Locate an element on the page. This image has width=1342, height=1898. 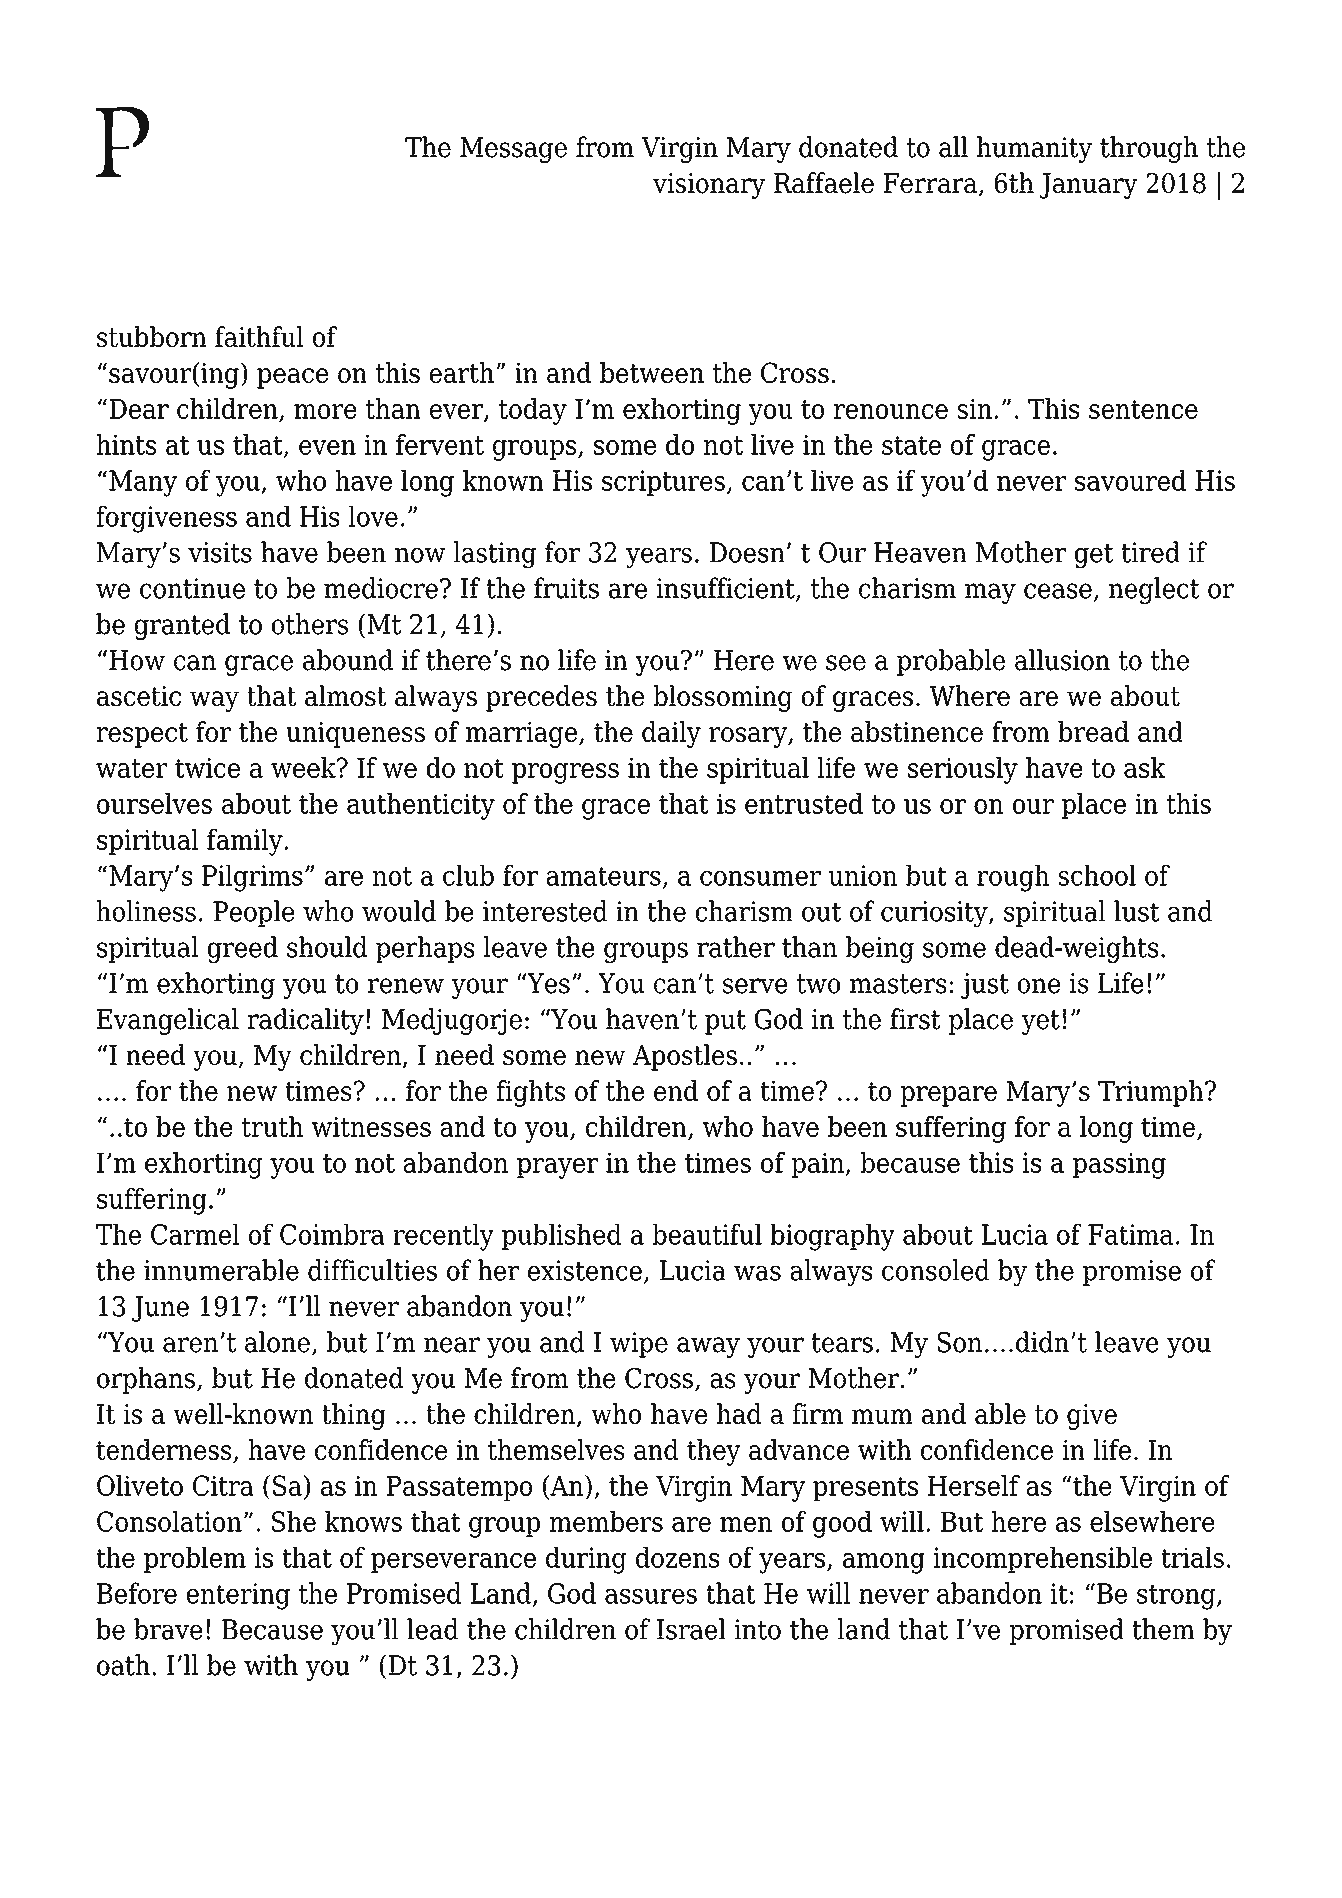
twice is located at coordinates (207, 767).
